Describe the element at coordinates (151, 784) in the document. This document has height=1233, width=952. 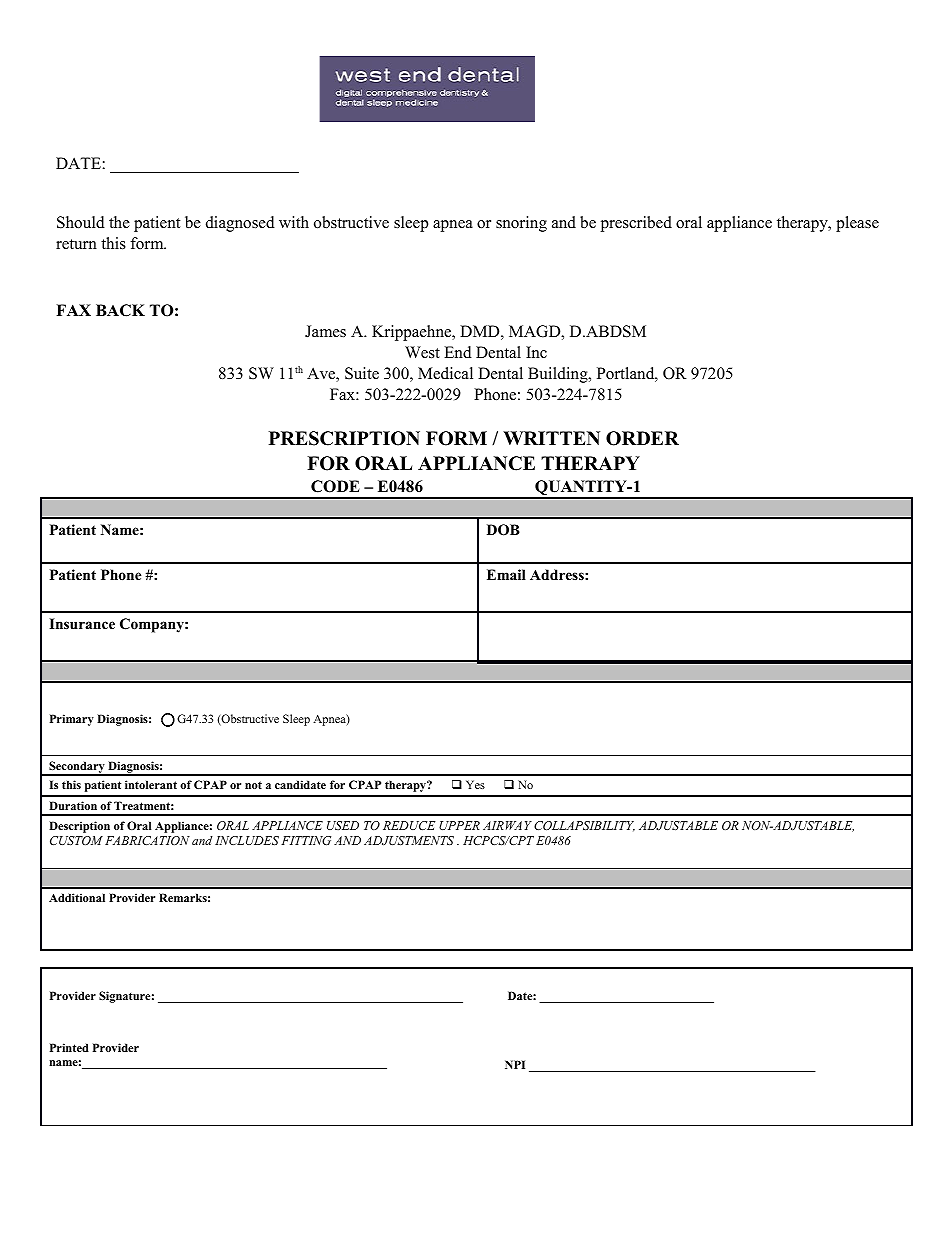
I see `intolerant` at that location.
